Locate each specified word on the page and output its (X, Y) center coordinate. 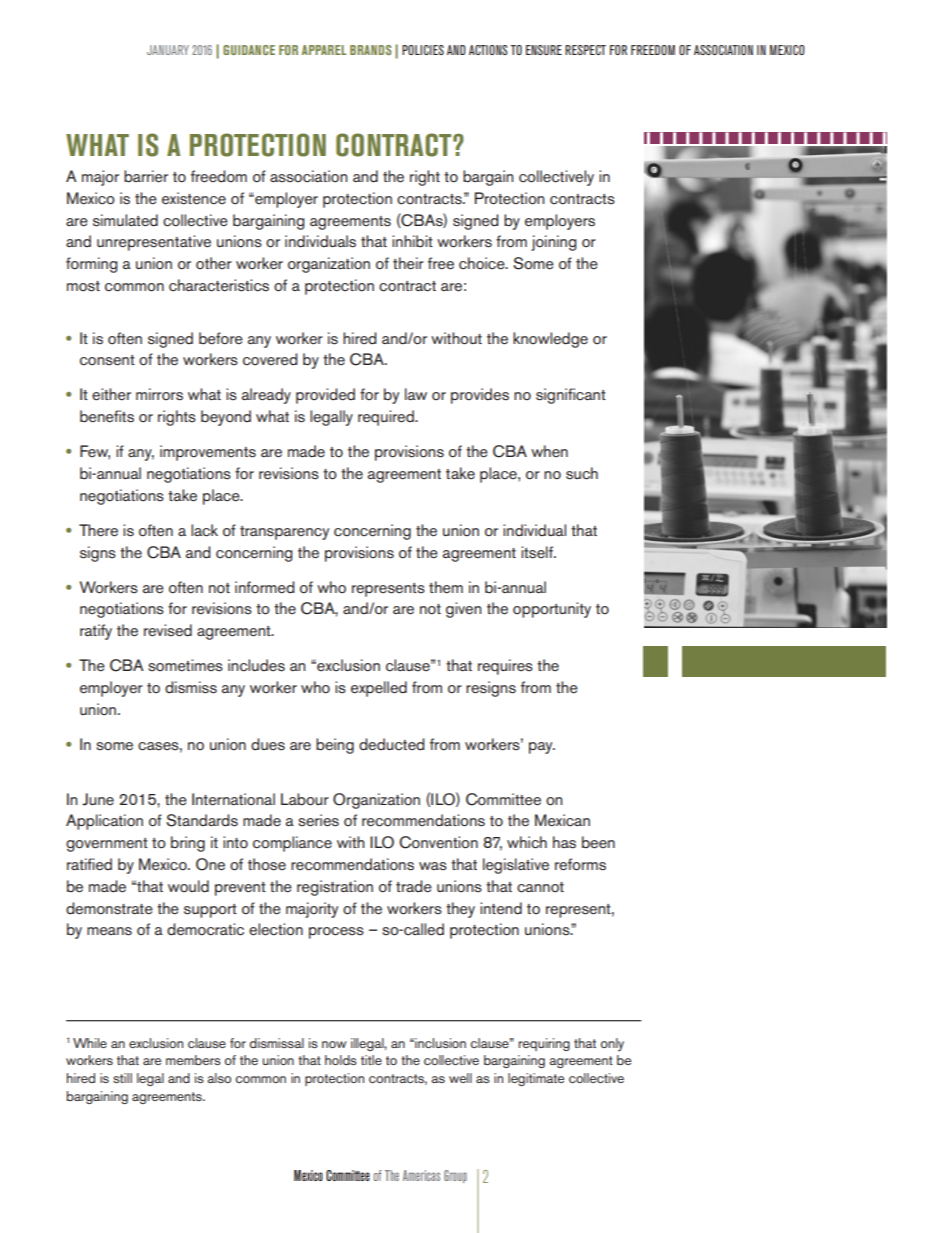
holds (341, 1060)
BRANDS (370, 50)
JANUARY (168, 50)
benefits (107, 416)
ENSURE (544, 50)
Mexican (562, 820)
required (387, 418)
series (318, 820)
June (98, 799)
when (549, 451)
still (122, 1078)
